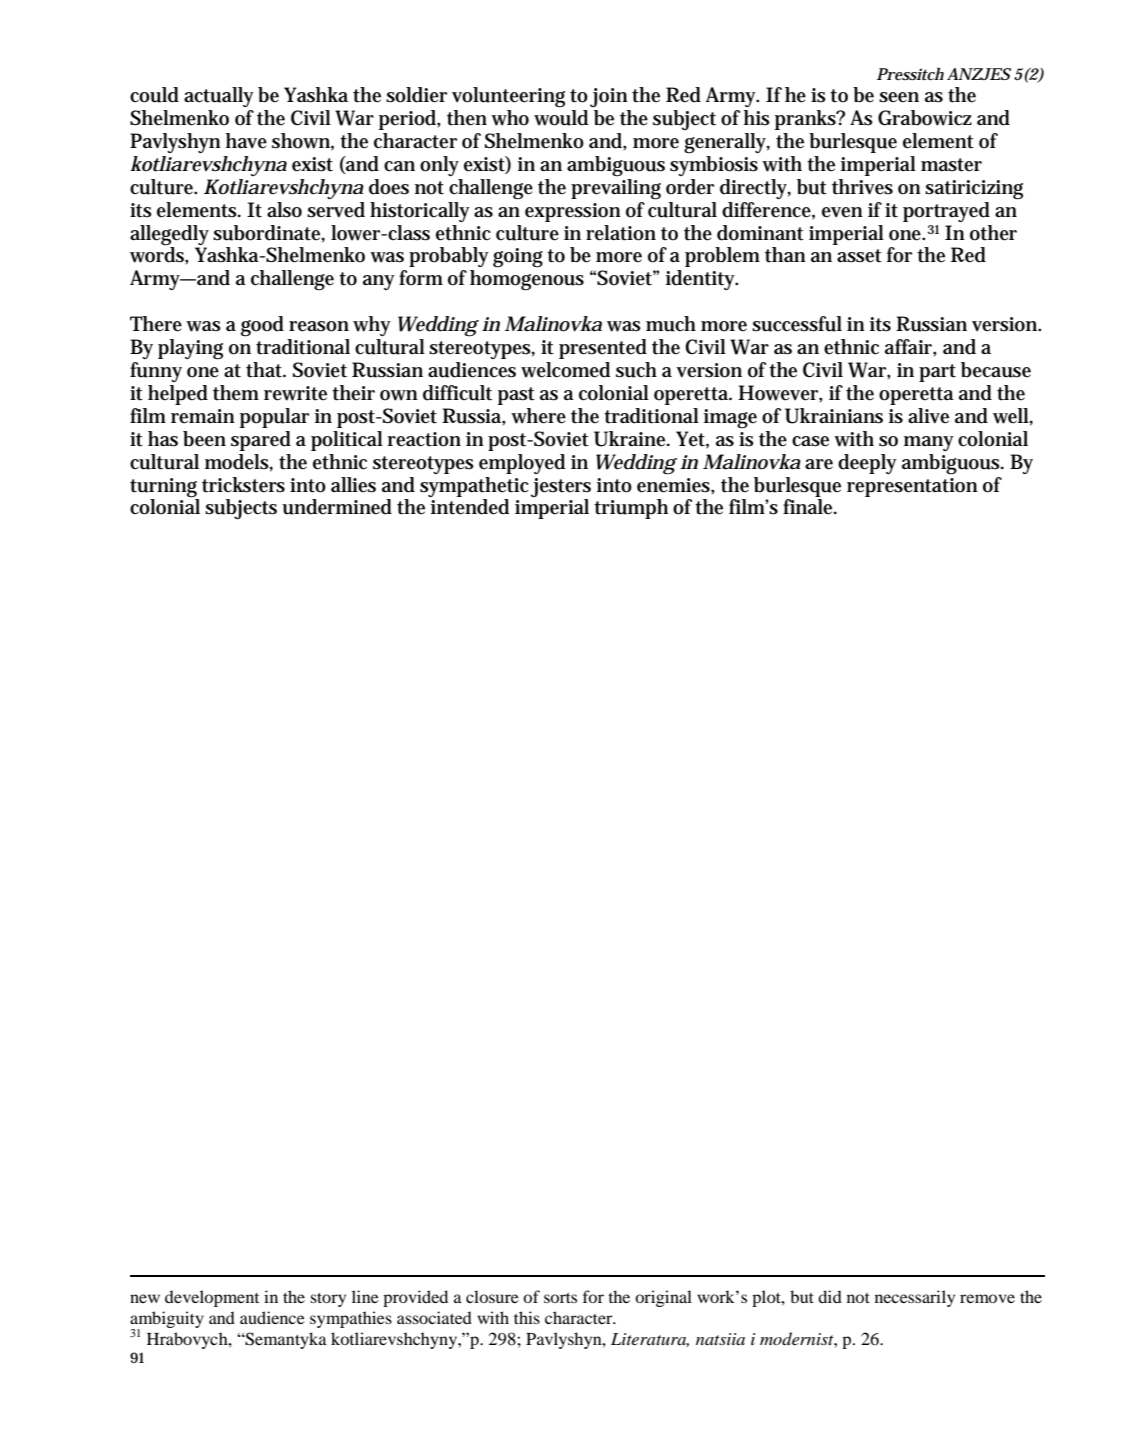 This screenshot has height=1452, width=1122. I want to click on where, so click(538, 416).
